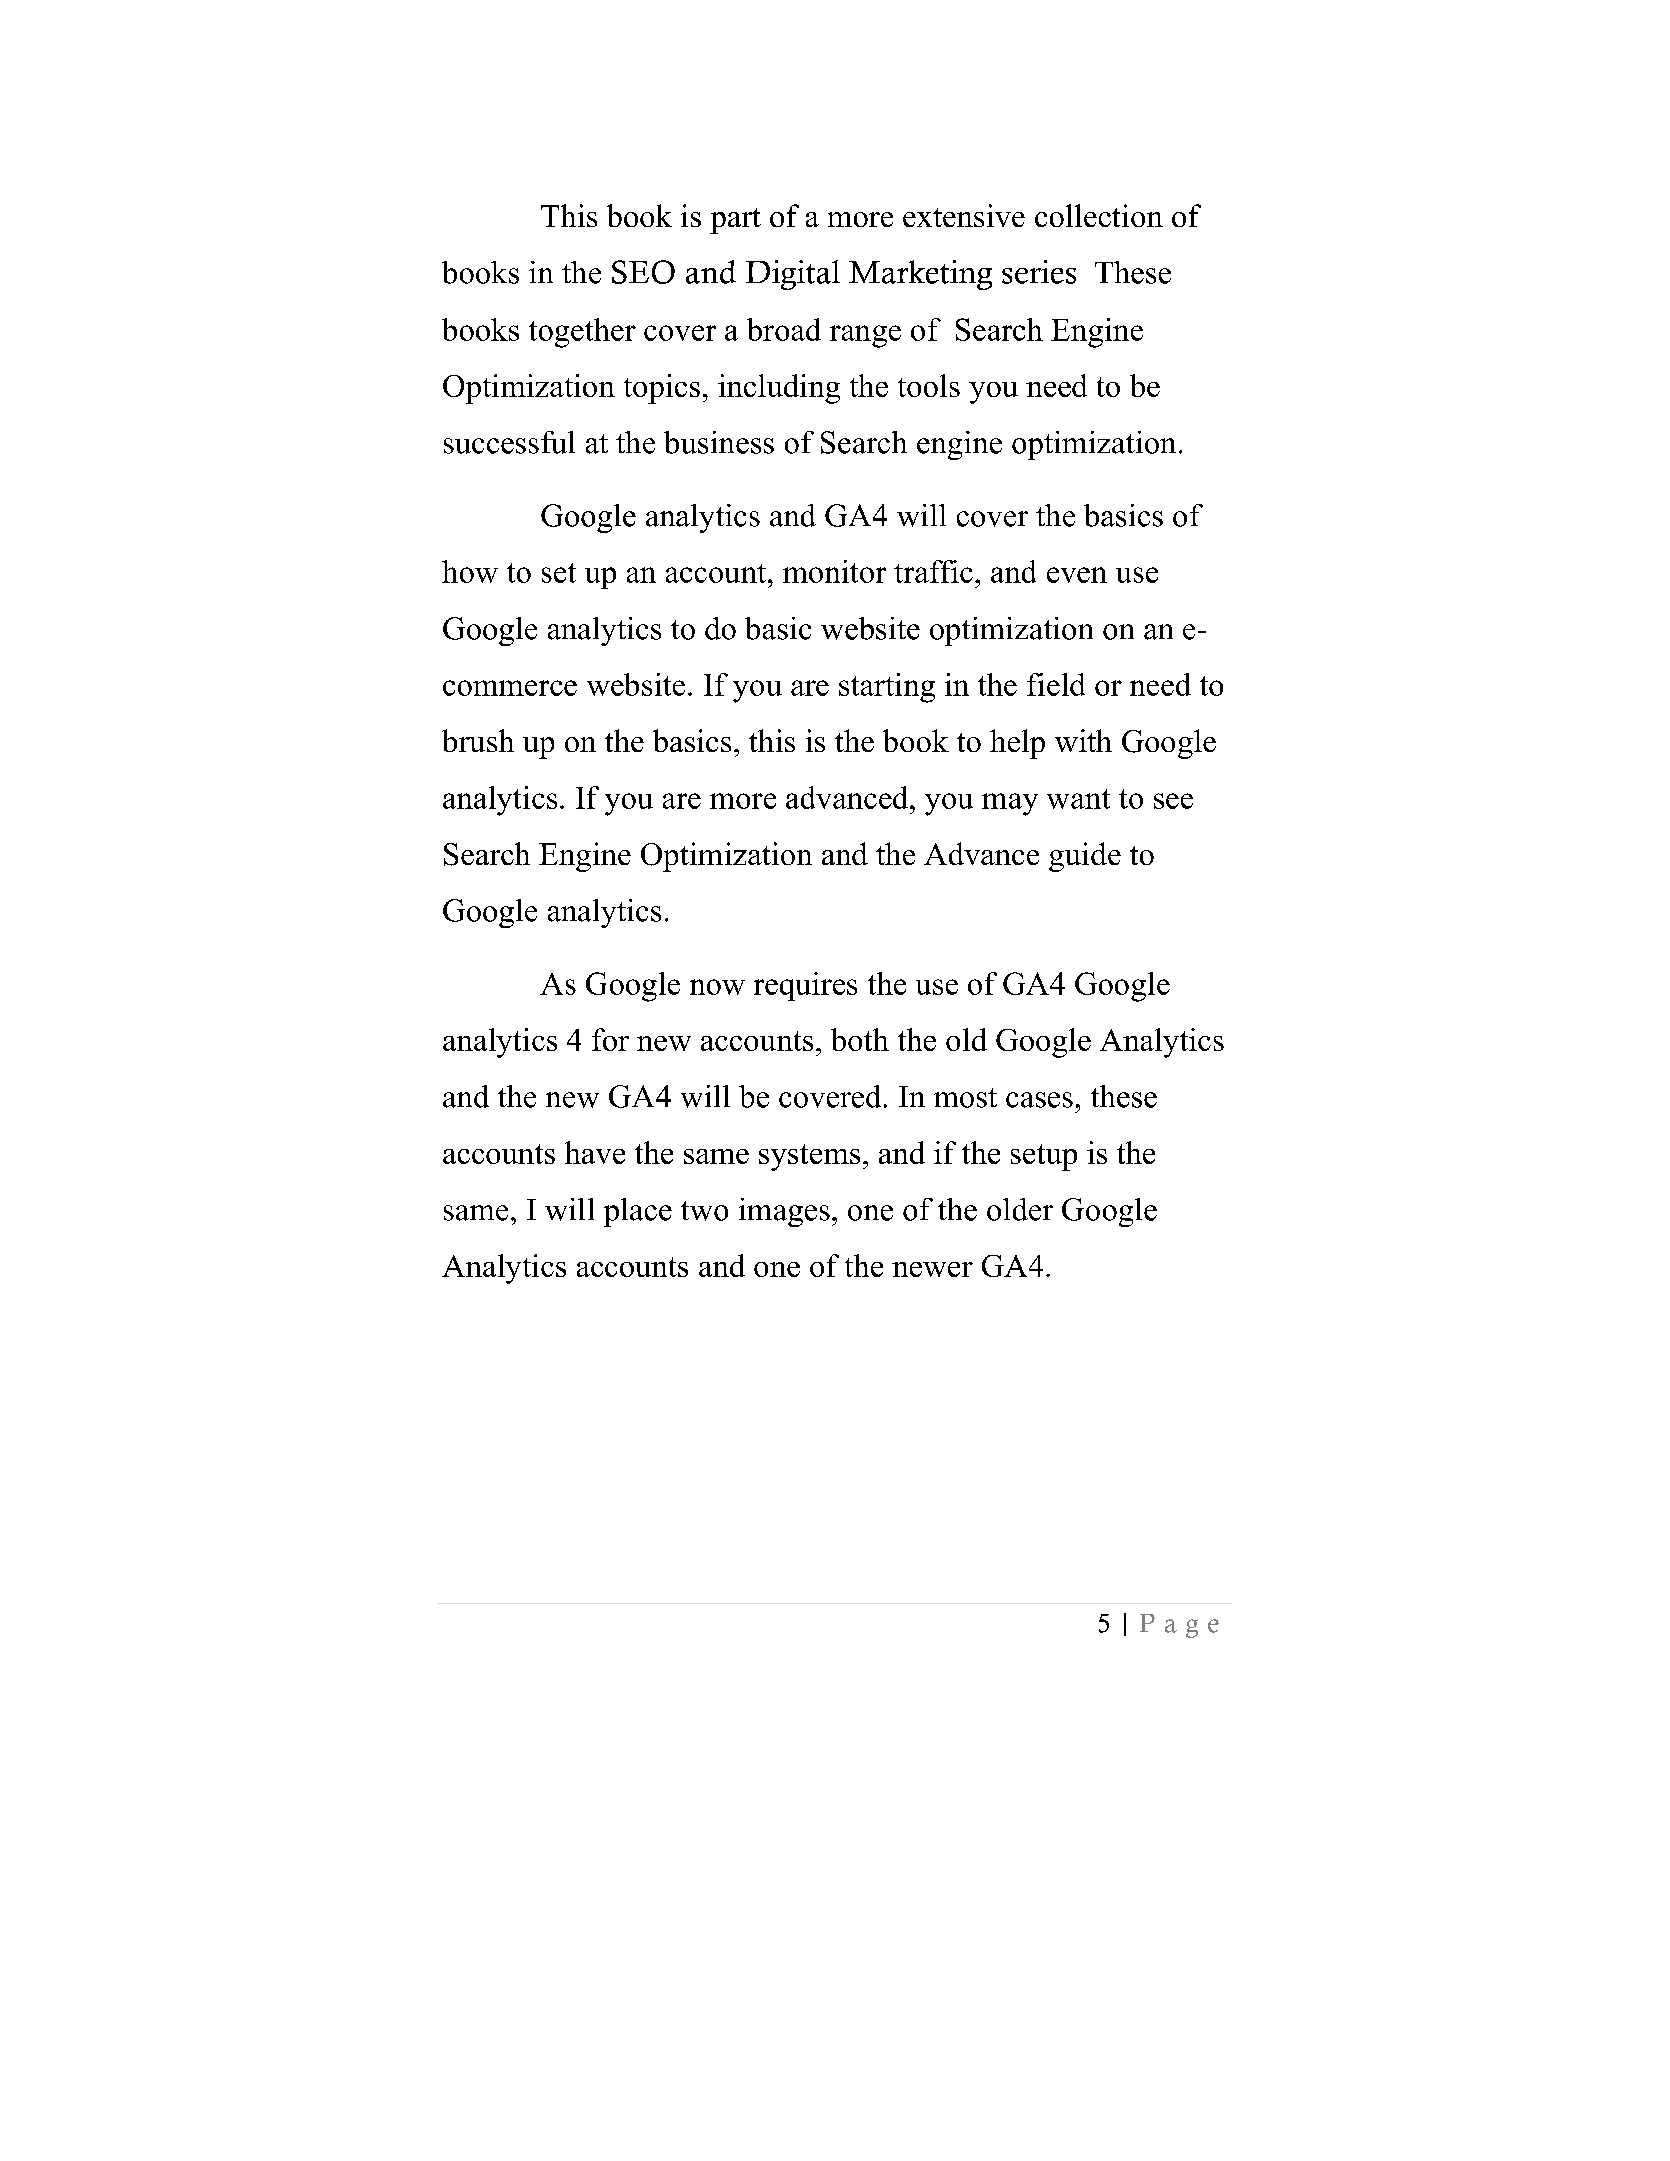  What do you see at coordinates (887, 688) in the screenshot?
I see `starting` at bounding box center [887, 688].
